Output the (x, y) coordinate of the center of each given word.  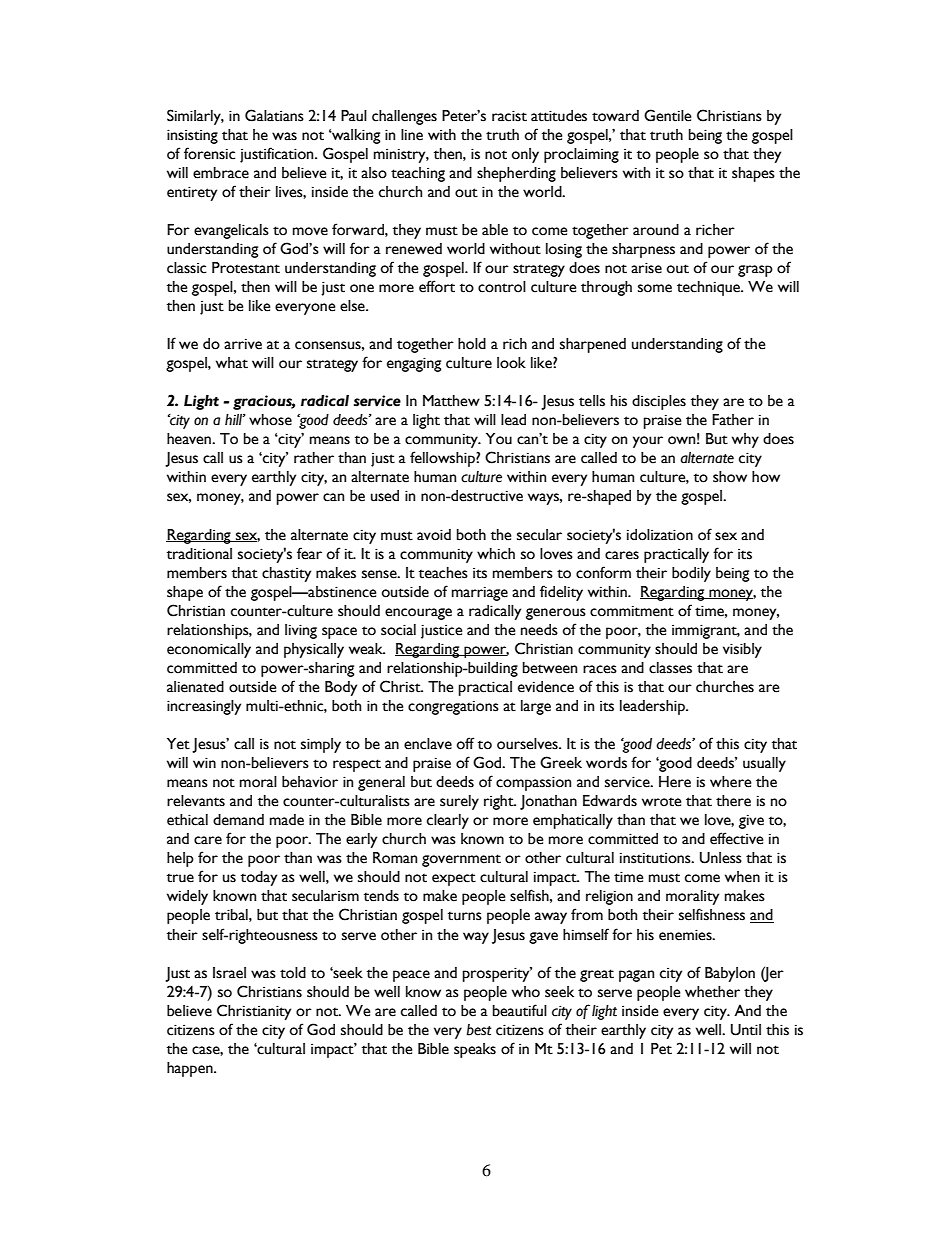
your (648, 442)
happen (191, 1069)
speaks (475, 1050)
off (466, 743)
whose (270, 420)
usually (764, 764)
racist (509, 116)
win (204, 762)
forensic (209, 153)
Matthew (451, 401)
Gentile (667, 115)
